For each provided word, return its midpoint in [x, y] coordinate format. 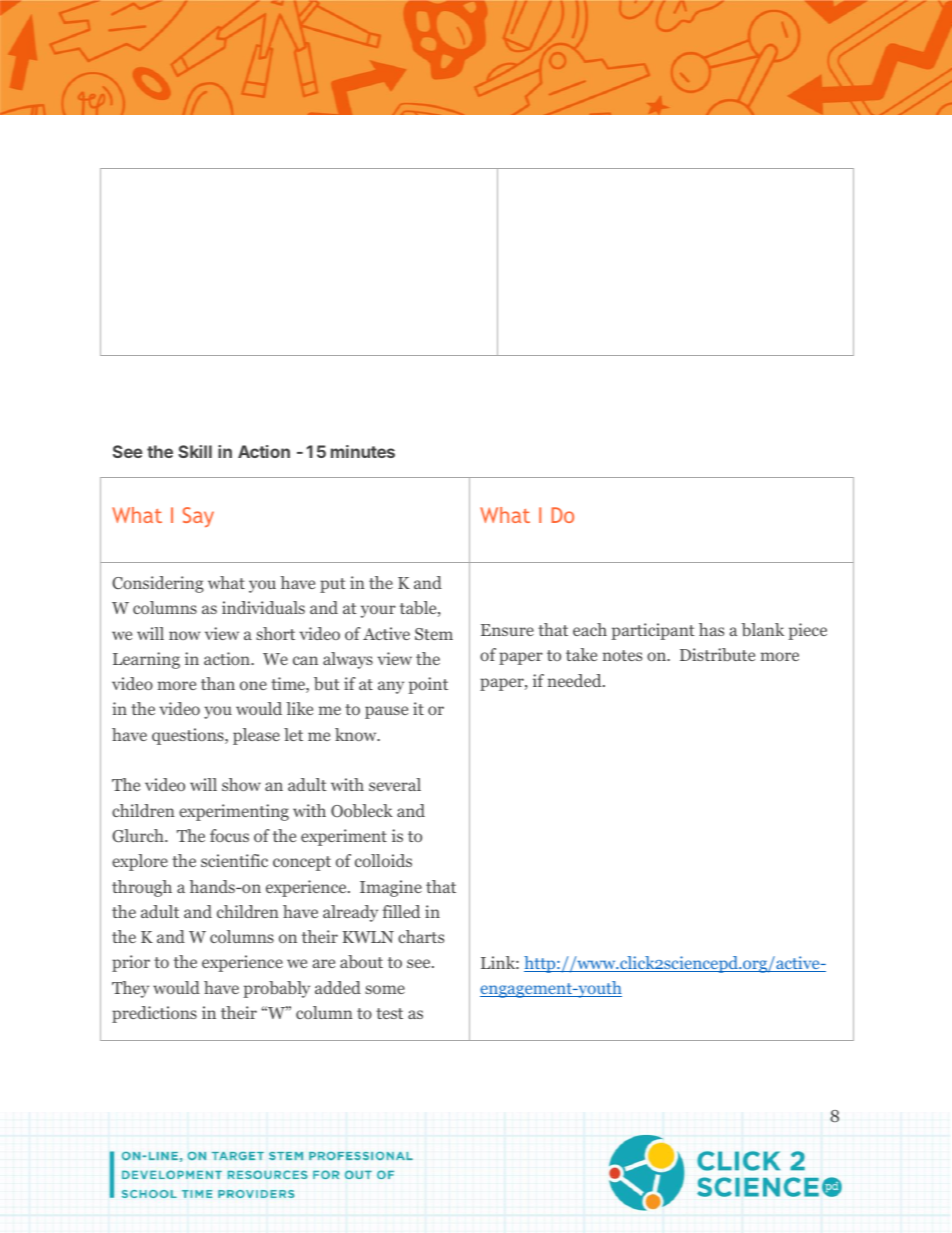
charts [421, 936]
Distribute [717, 654]
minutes [363, 451]
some [385, 989]
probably [276, 989]
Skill [195, 451]
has [711, 629]
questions [189, 736]
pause [386, 712]
